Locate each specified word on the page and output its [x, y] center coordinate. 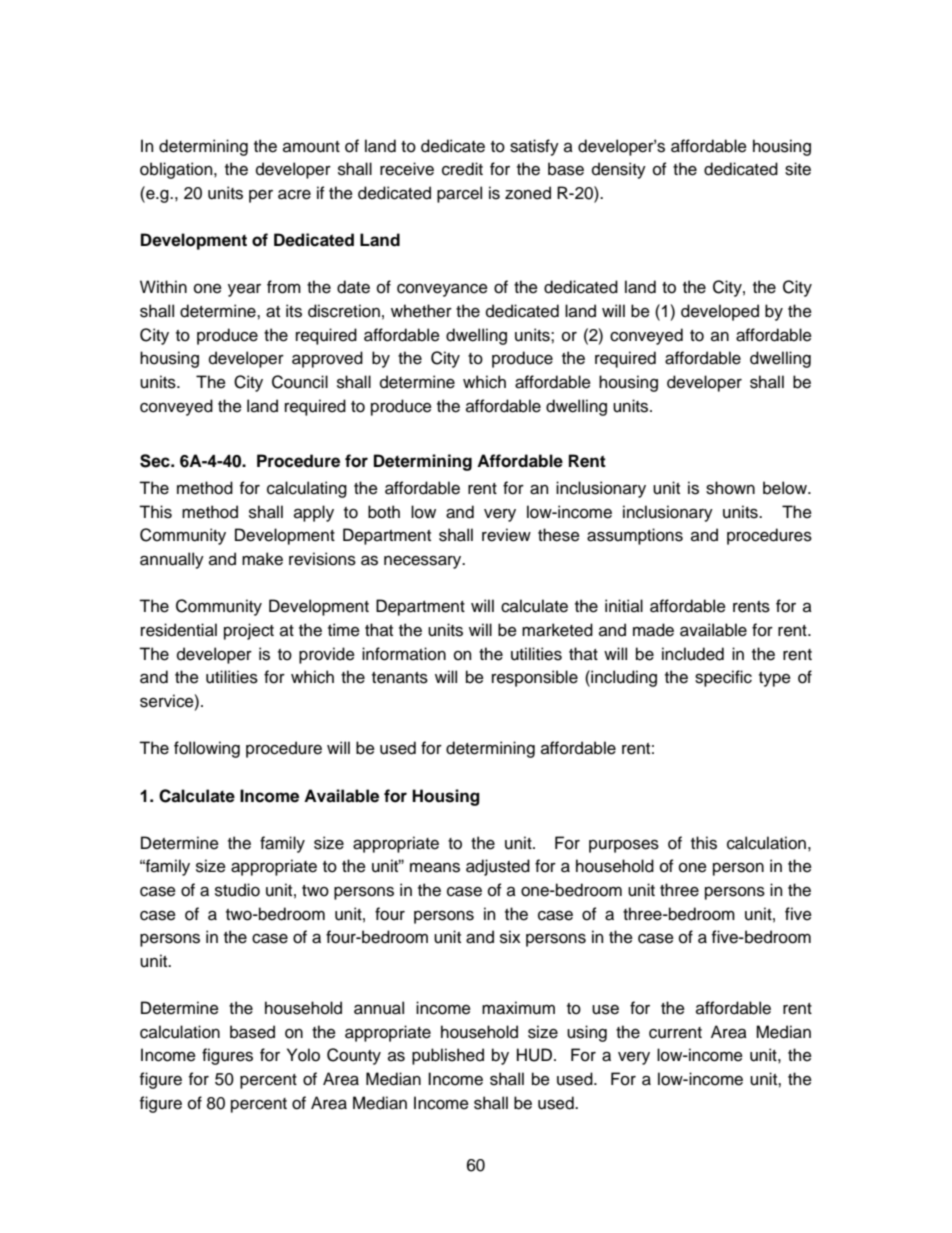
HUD [534, 1055]
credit [462, 169]
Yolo [303, 1055]
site [798, 169]
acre [294, 194]
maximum [518, 1008]
